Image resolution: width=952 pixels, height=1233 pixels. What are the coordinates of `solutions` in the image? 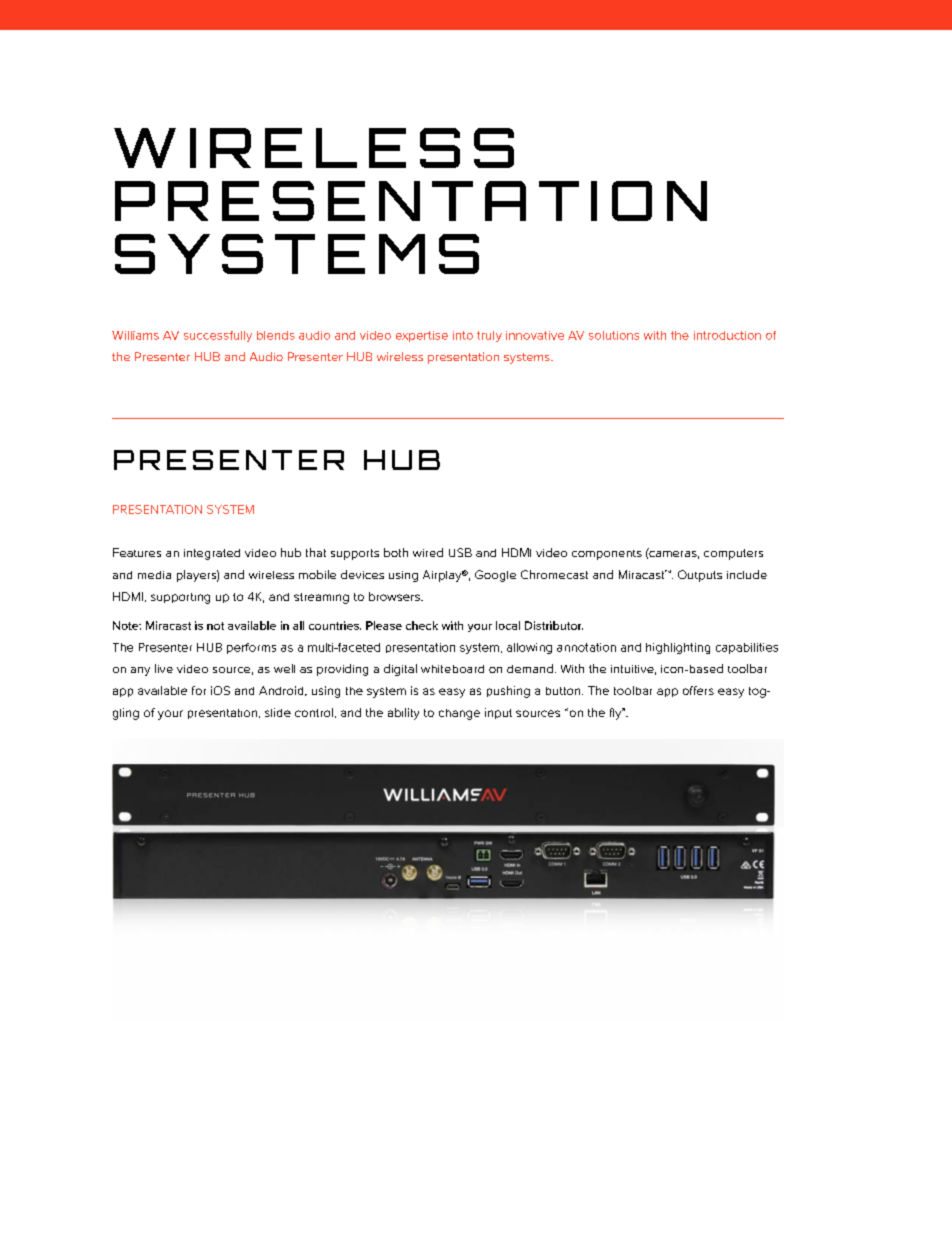 It's located at (614, 335).
